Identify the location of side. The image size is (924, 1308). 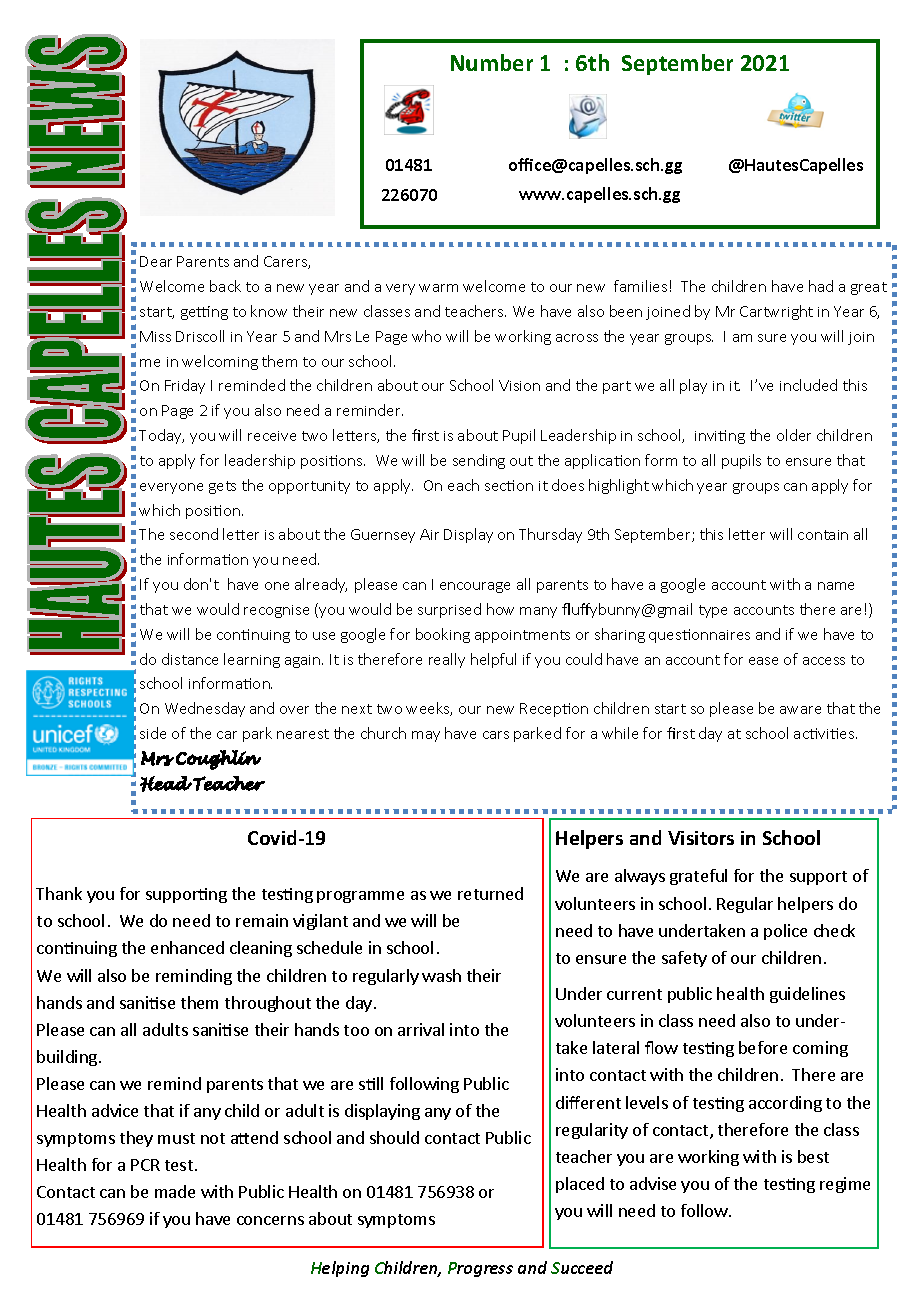
(153, 733).
